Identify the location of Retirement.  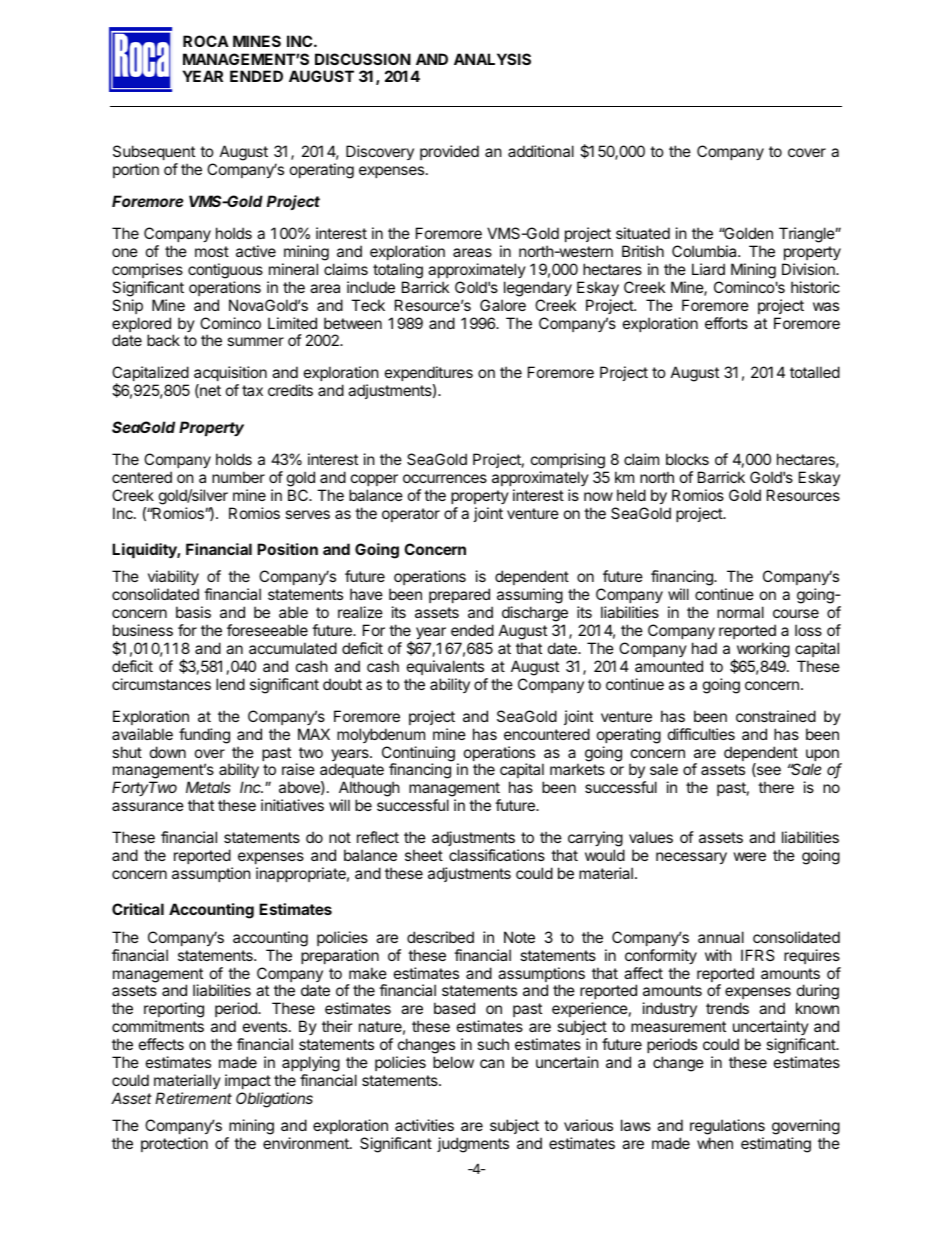
(193, 1098).
